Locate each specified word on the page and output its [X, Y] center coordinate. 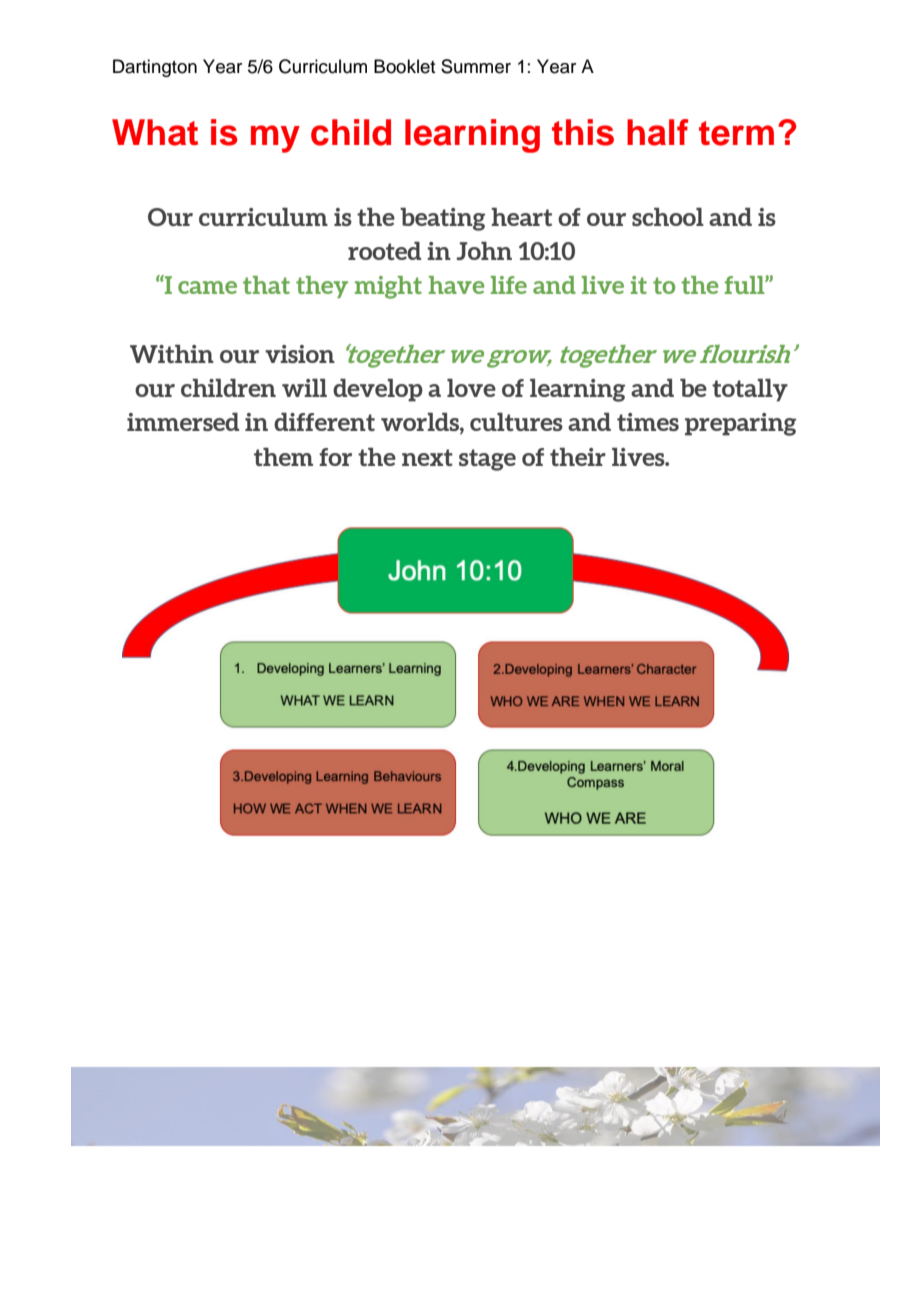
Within [172, 354]
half [658, 132]
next [427, 457]
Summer [476, 66]
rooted [384, 251]
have [457, 285]
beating [442, 219]
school [668, 217]
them [283, 457]
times [648, 422]
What [155, 132]
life [509, 285]
